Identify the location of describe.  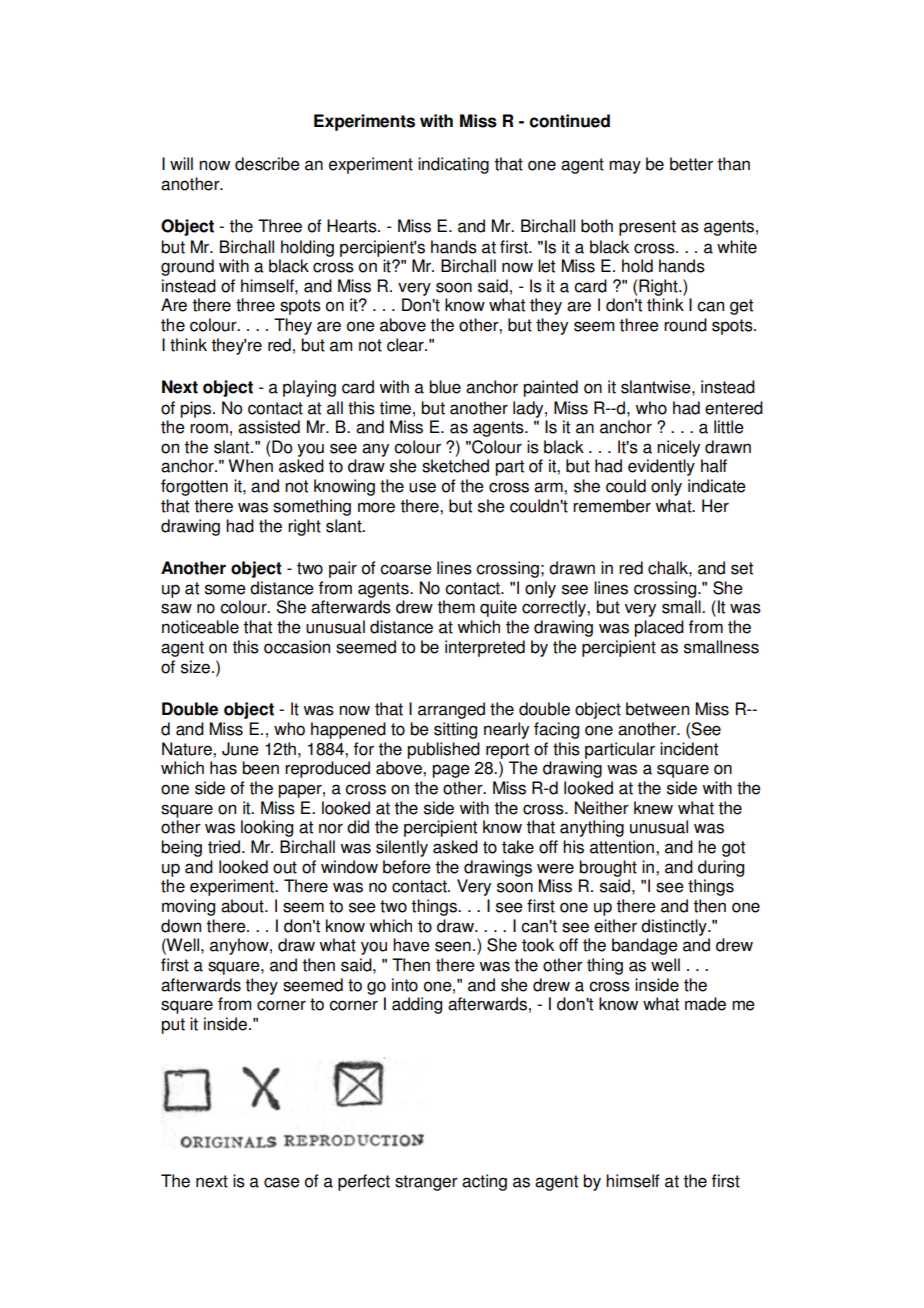
(267, 164).
